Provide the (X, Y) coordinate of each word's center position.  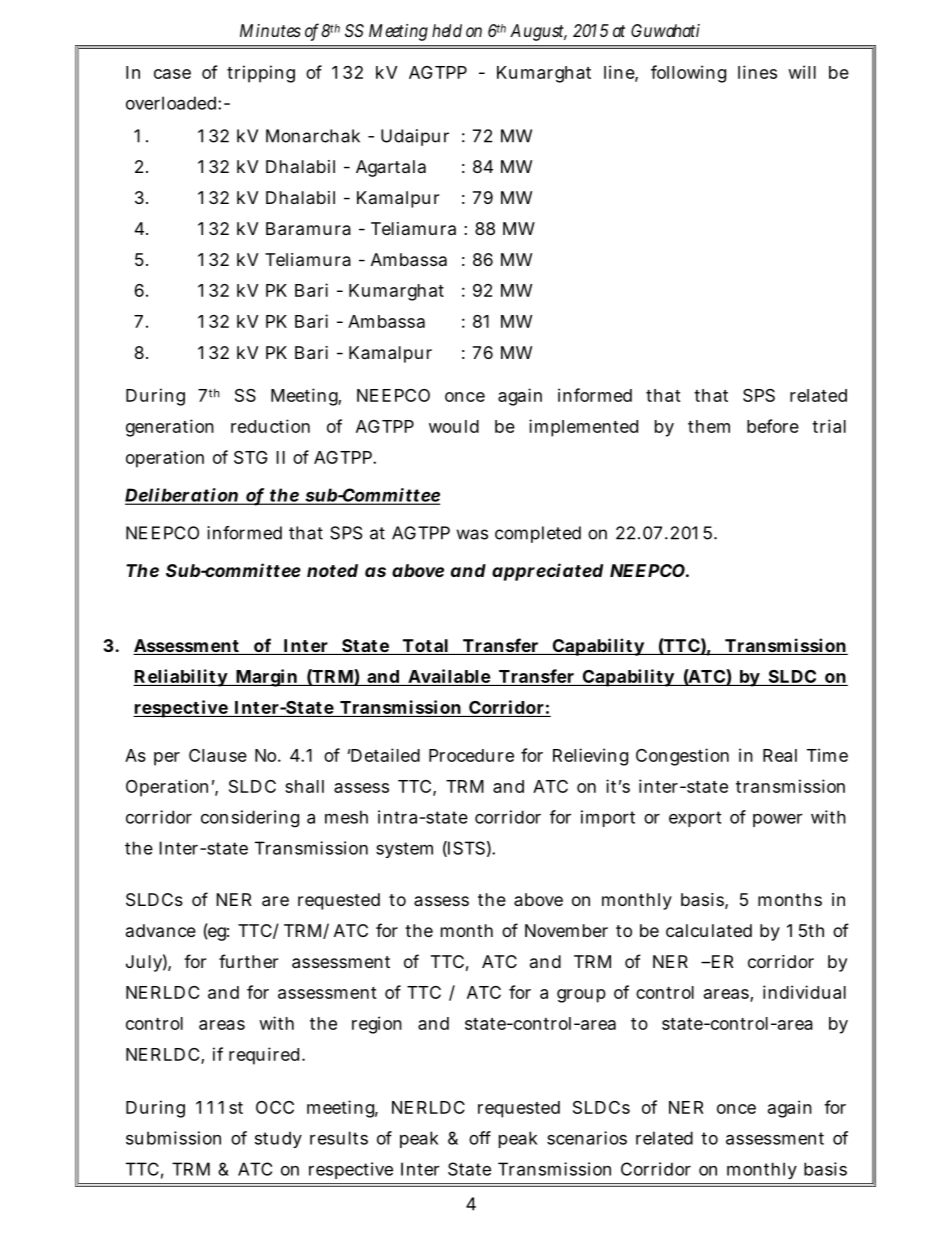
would (454, 426)
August (538, 32)
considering (250, 819)
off (480, 1138)
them (709, 426)
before (773, 426)
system (404, 850)
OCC (275, 1107)
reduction (270, 426)
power (778, 820)
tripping (261, 74)
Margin (266, 678)
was (472, 534)
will (802, 72)
